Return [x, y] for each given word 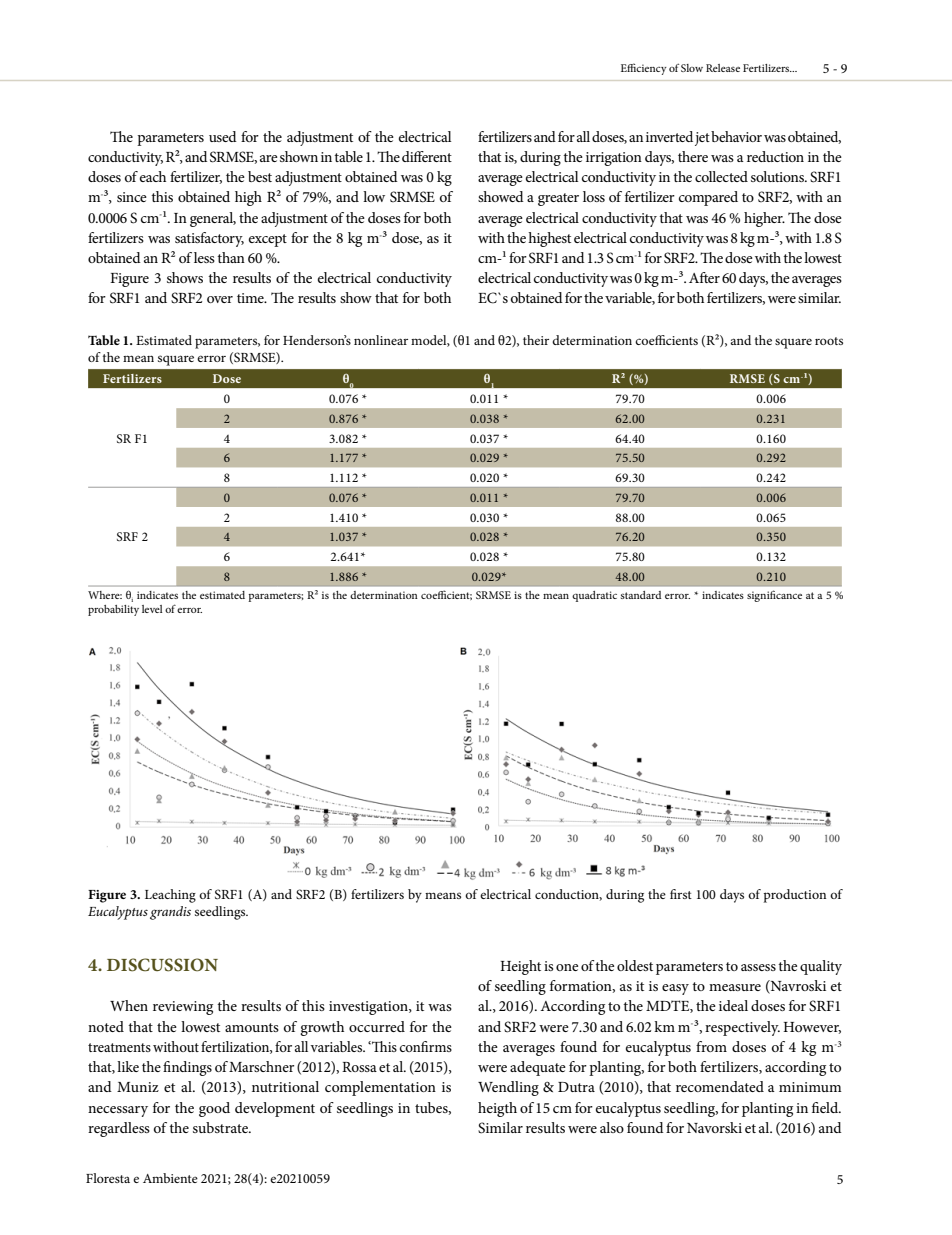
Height [520, 967]
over [220, 299]
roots [829, 341]
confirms [426, 1046]
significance [774, 596]
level [152, 609]
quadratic [594, 596]
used [223, 136]
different [427, 156]
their [536, 340]
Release [723, 68]
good [214, 1109]
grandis [170, 913]
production [795, 896]
